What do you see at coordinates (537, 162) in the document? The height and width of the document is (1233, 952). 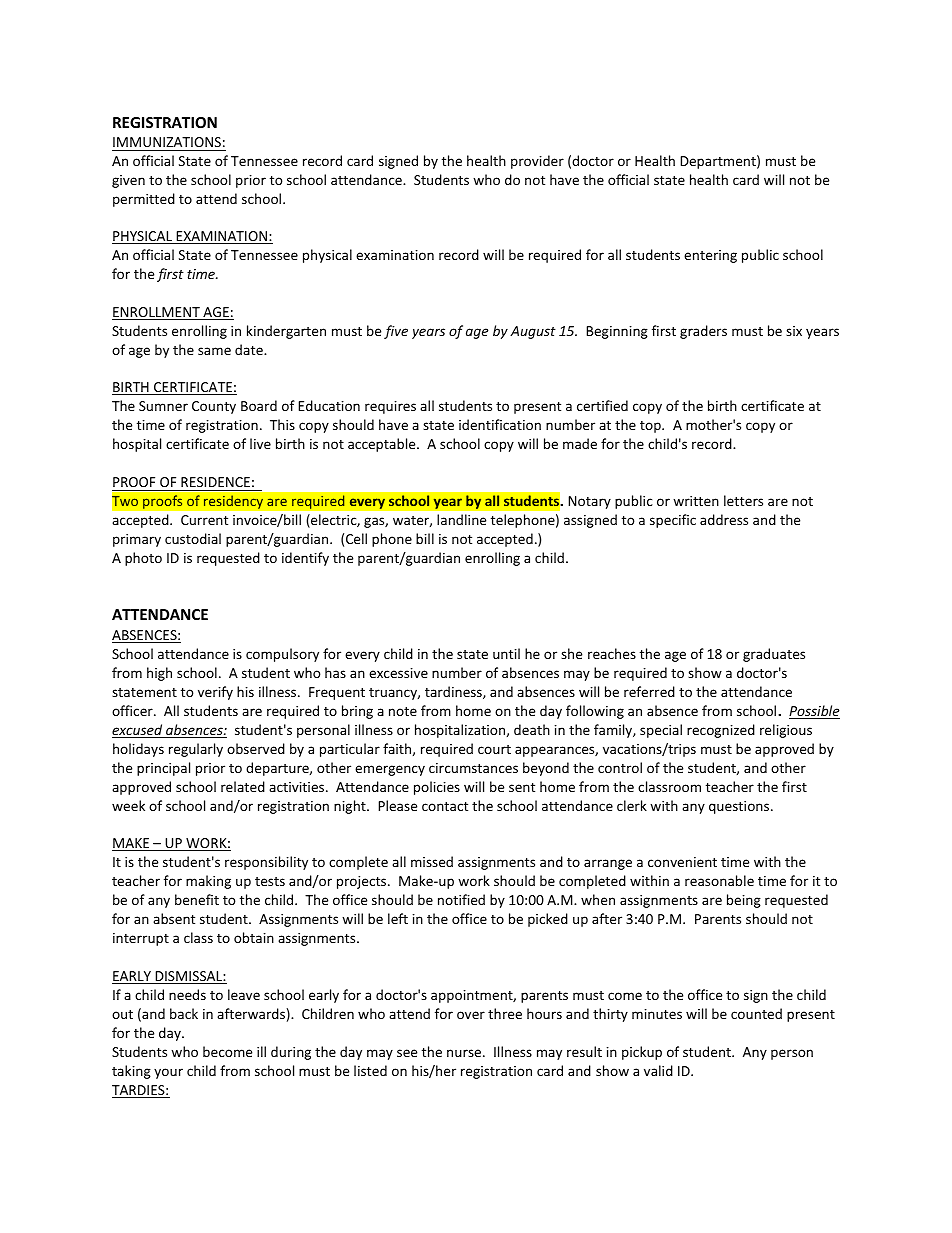 I see `provider` at bounding box center [537, 162].
